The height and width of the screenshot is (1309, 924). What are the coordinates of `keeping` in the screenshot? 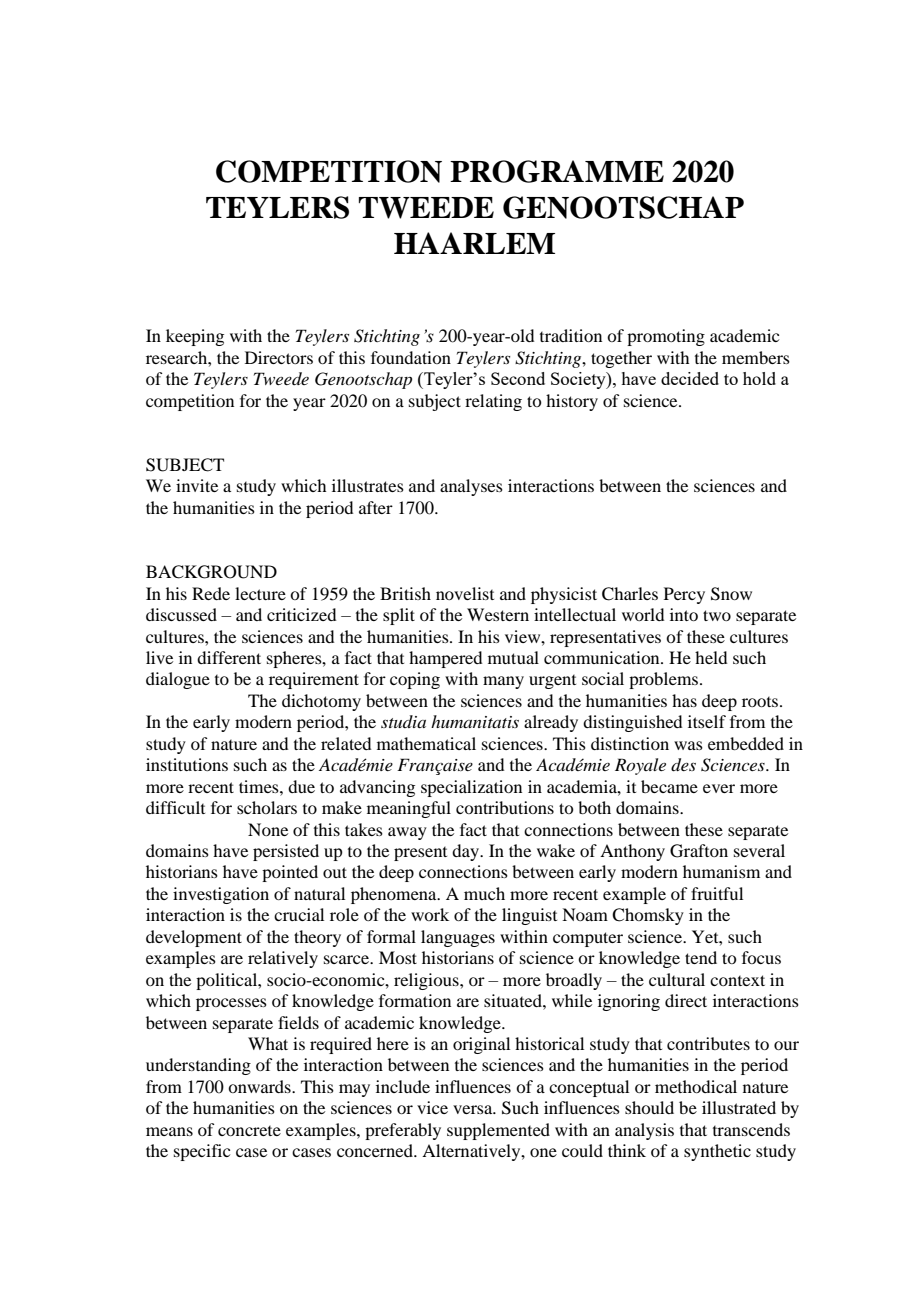 It's located at (195, 337).
